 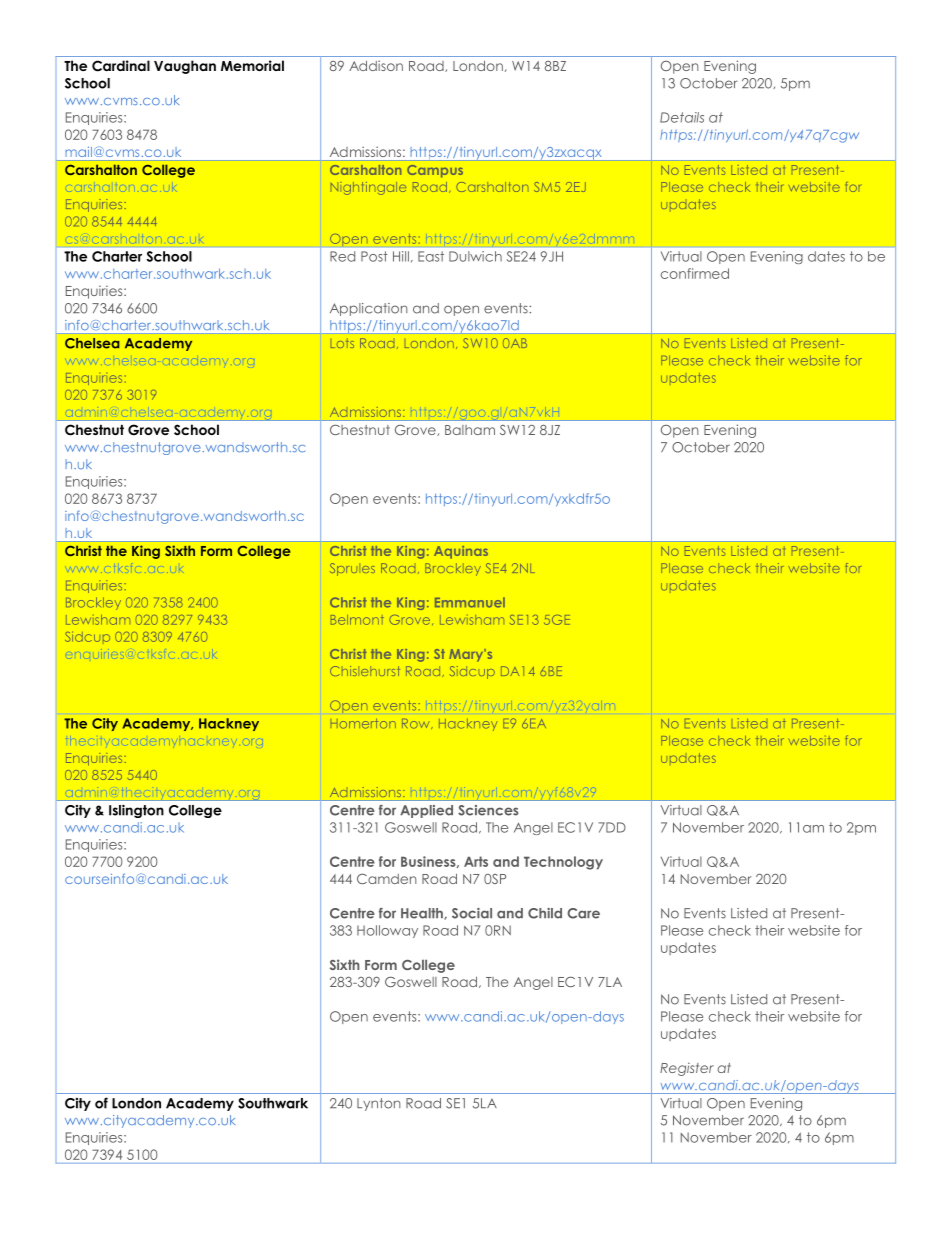 What do you see at coordinates (470, 602) in the page?
I see `Emmanuel` at bounding box center [470, 602].
